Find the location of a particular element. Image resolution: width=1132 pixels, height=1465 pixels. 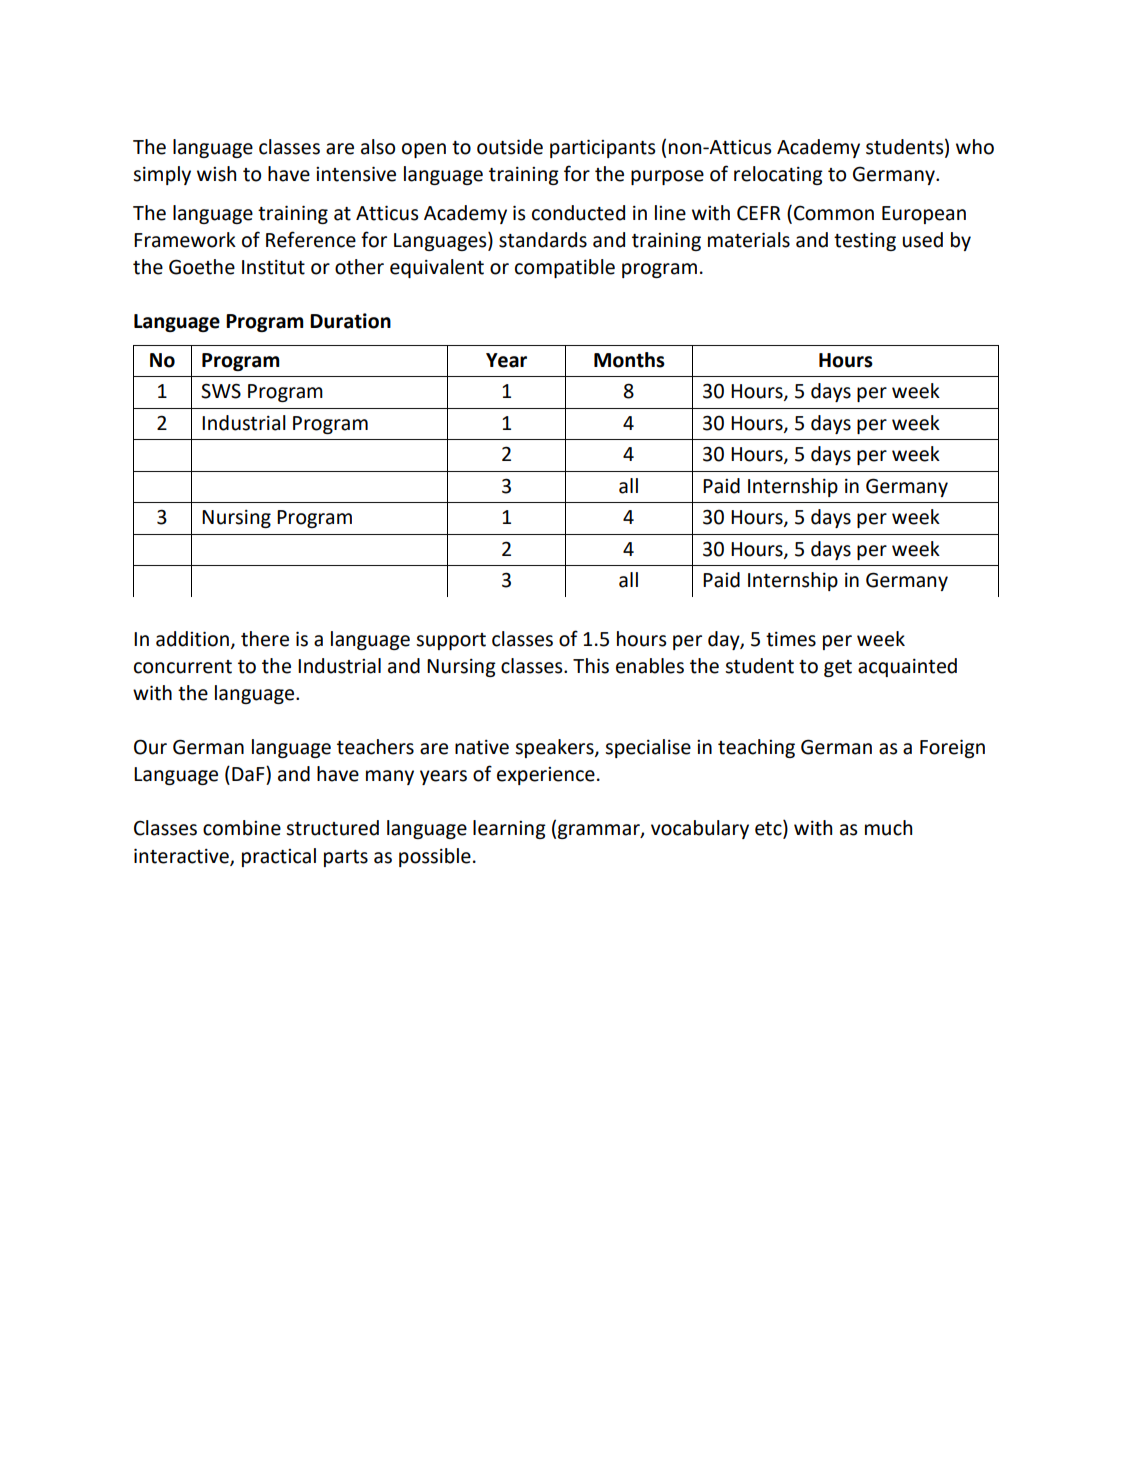

This is located at coordinates (591, 666).
